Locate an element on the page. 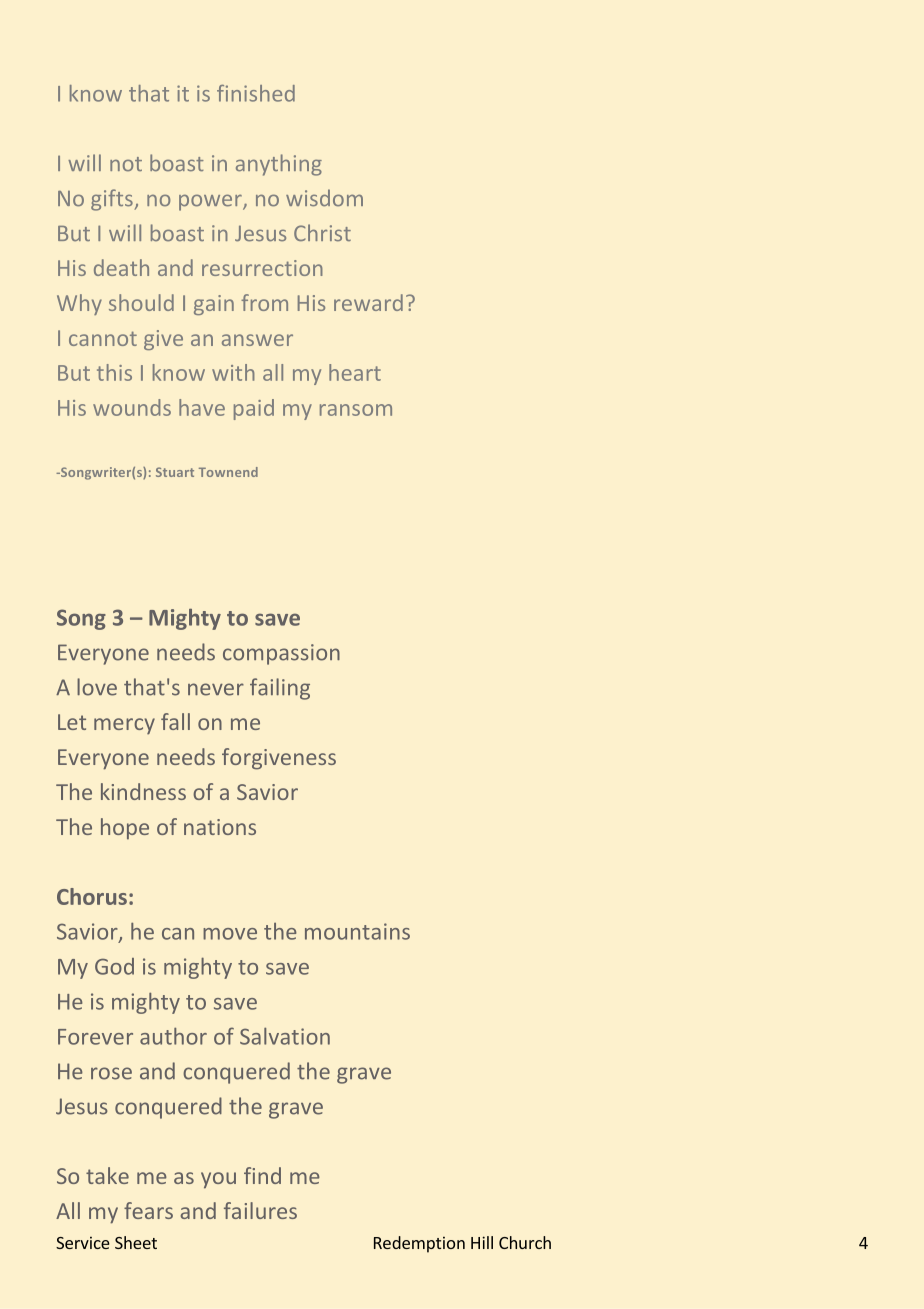  love is located at coordinates (97, 687).
